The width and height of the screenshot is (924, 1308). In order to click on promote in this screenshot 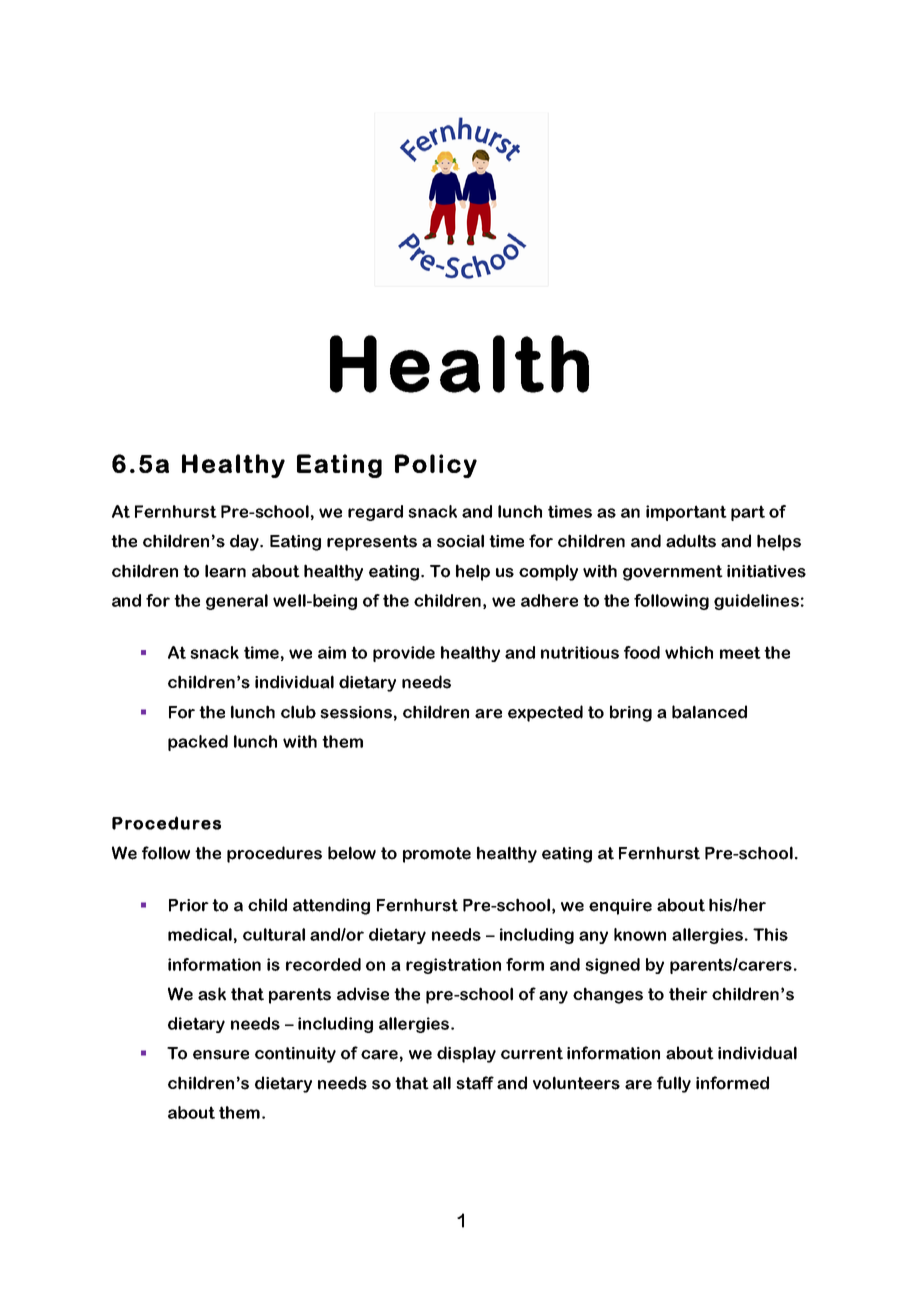, I will do `click(437, 855)`.
